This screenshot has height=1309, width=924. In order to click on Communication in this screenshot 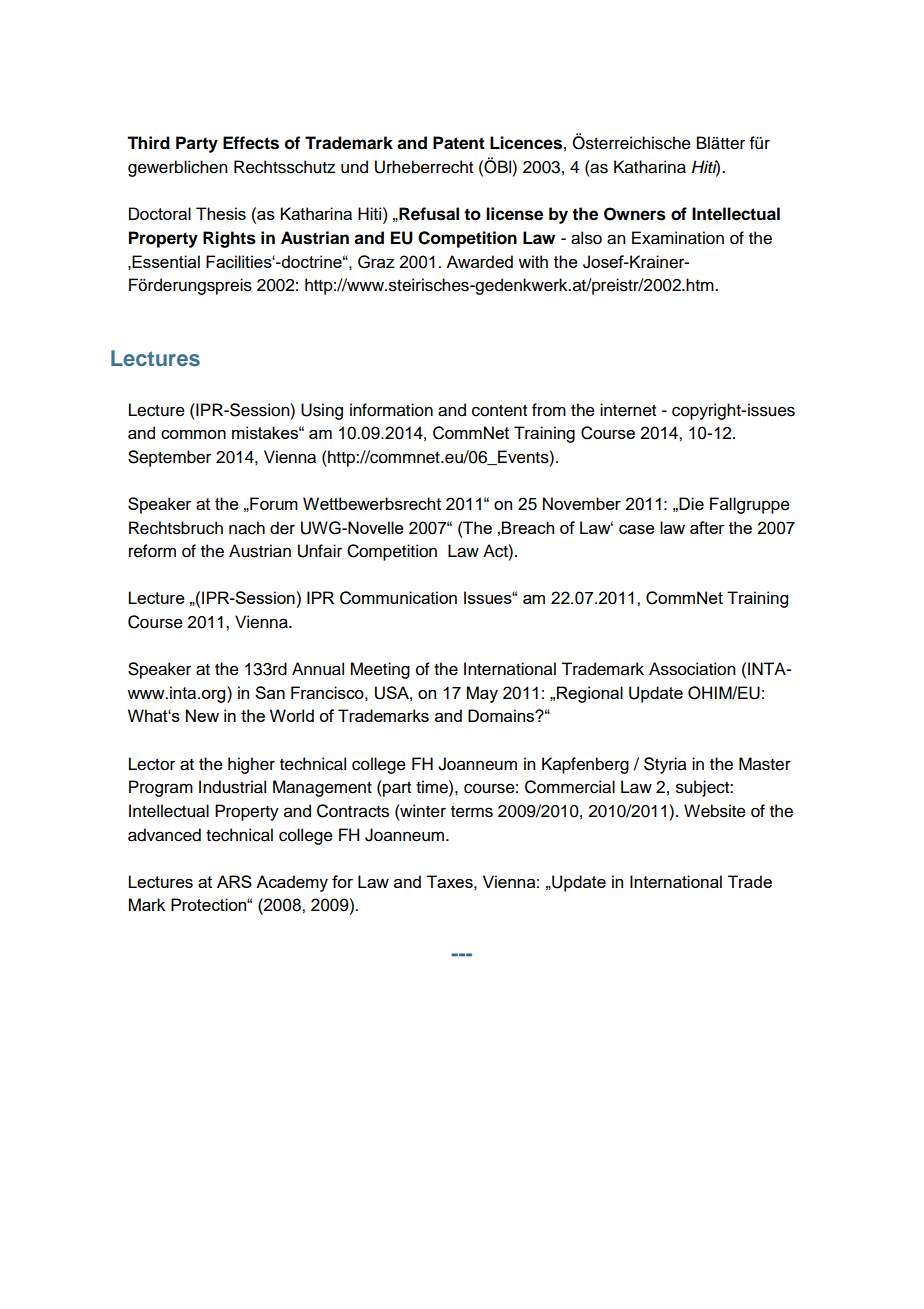, I will do `click(398, 598)`.
